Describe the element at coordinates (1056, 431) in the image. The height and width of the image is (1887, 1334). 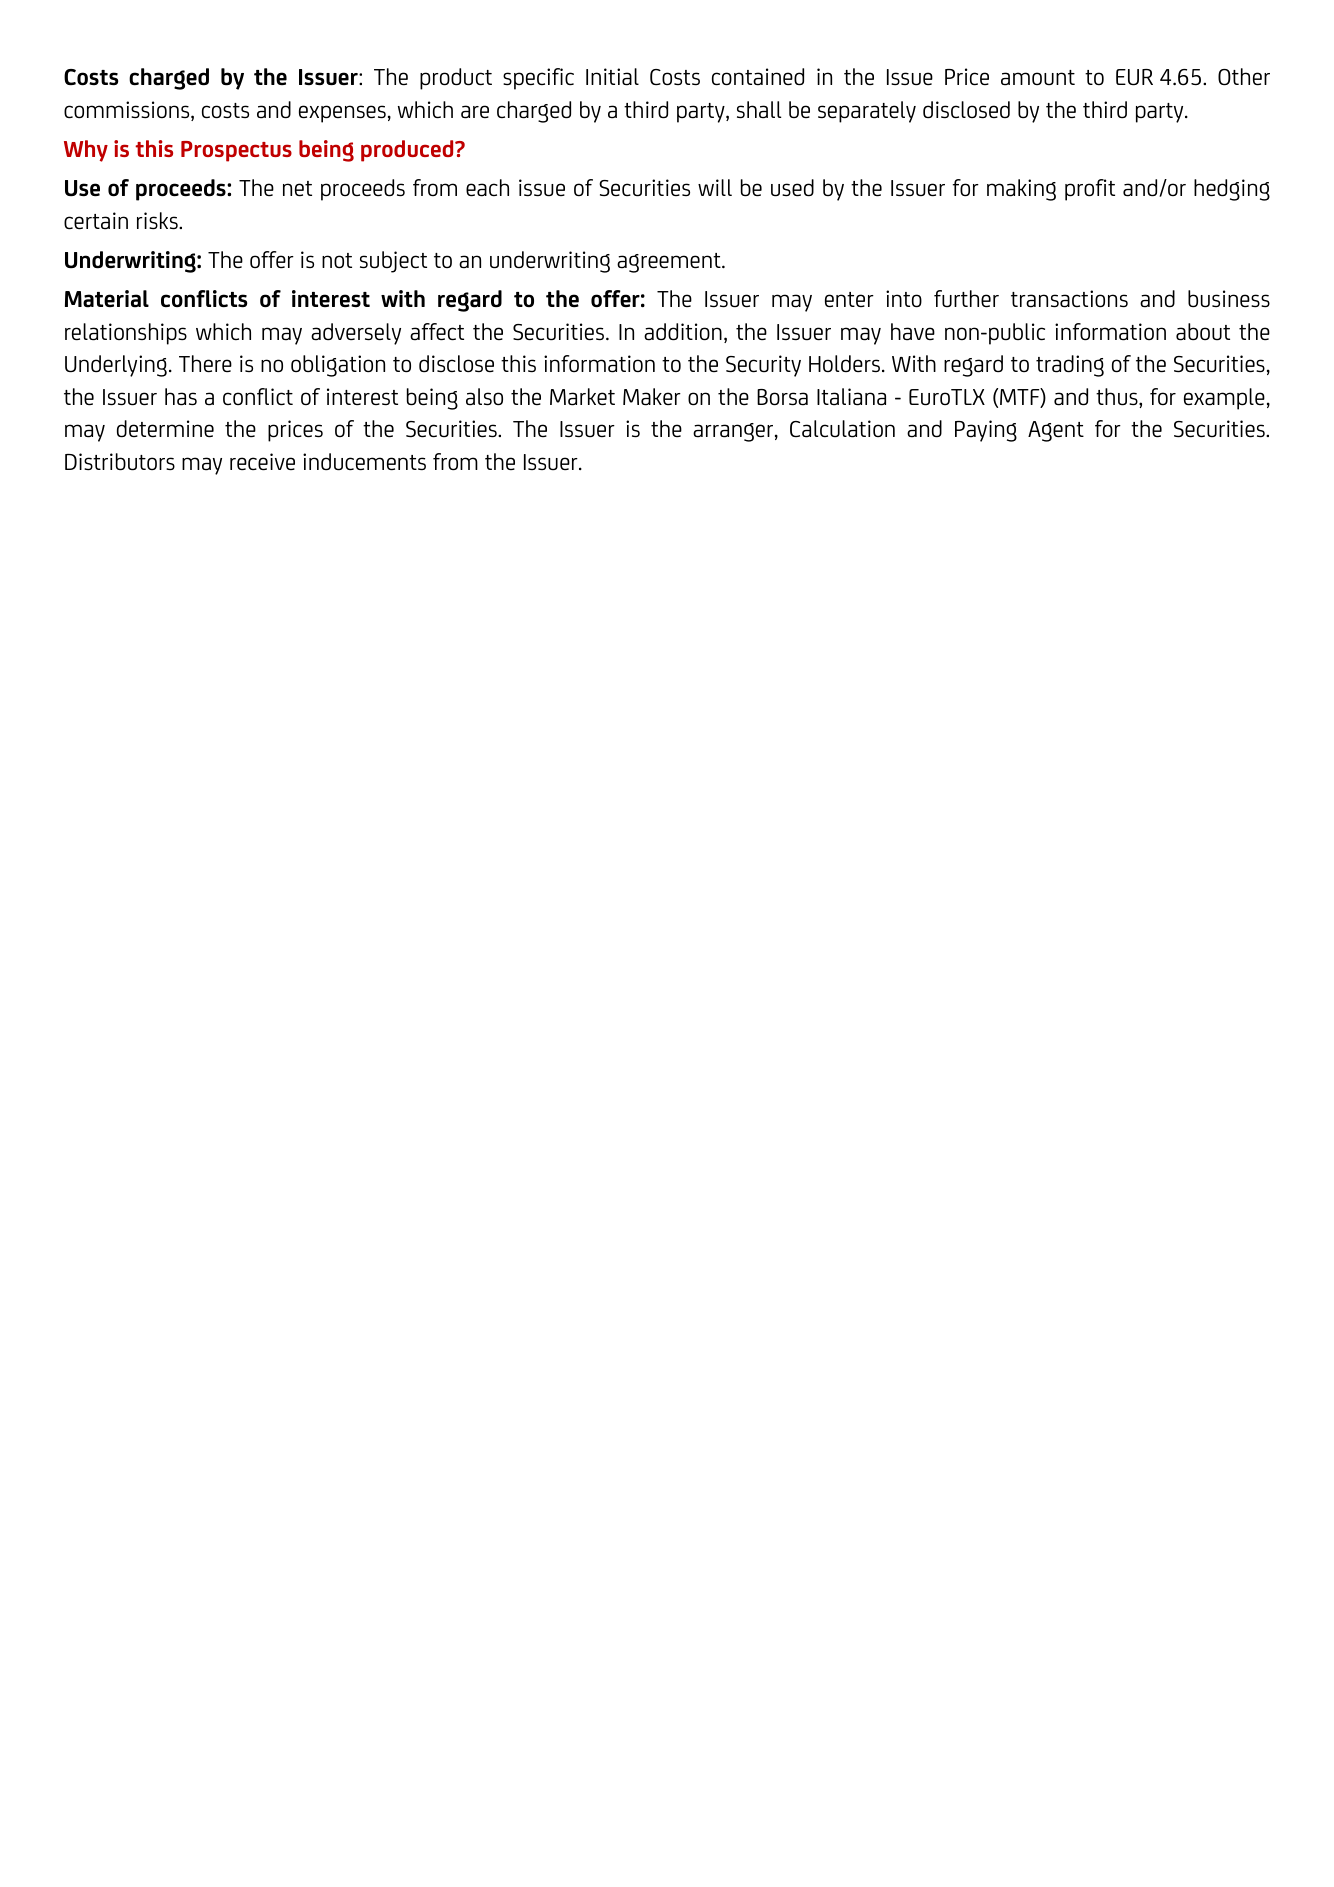
I see `Agent` at that location.
